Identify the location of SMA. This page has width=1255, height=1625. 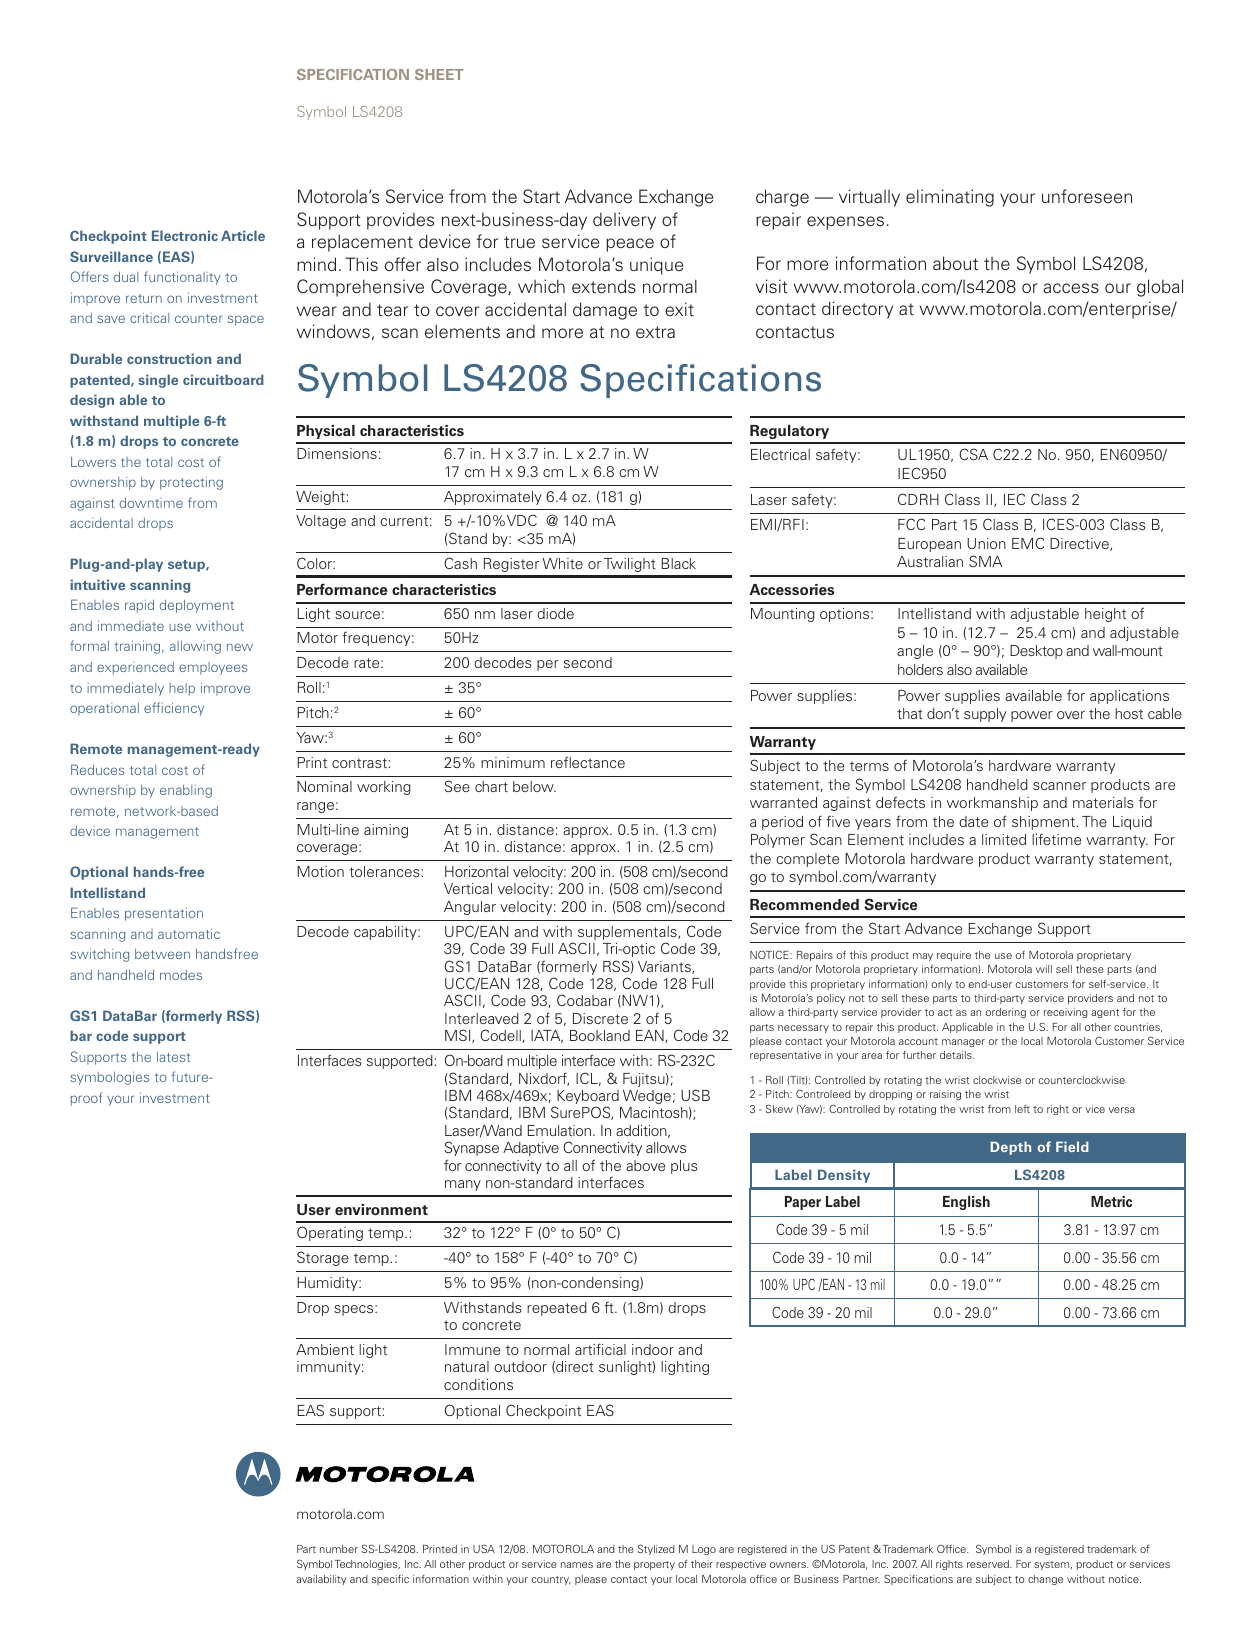
(985, 561).
